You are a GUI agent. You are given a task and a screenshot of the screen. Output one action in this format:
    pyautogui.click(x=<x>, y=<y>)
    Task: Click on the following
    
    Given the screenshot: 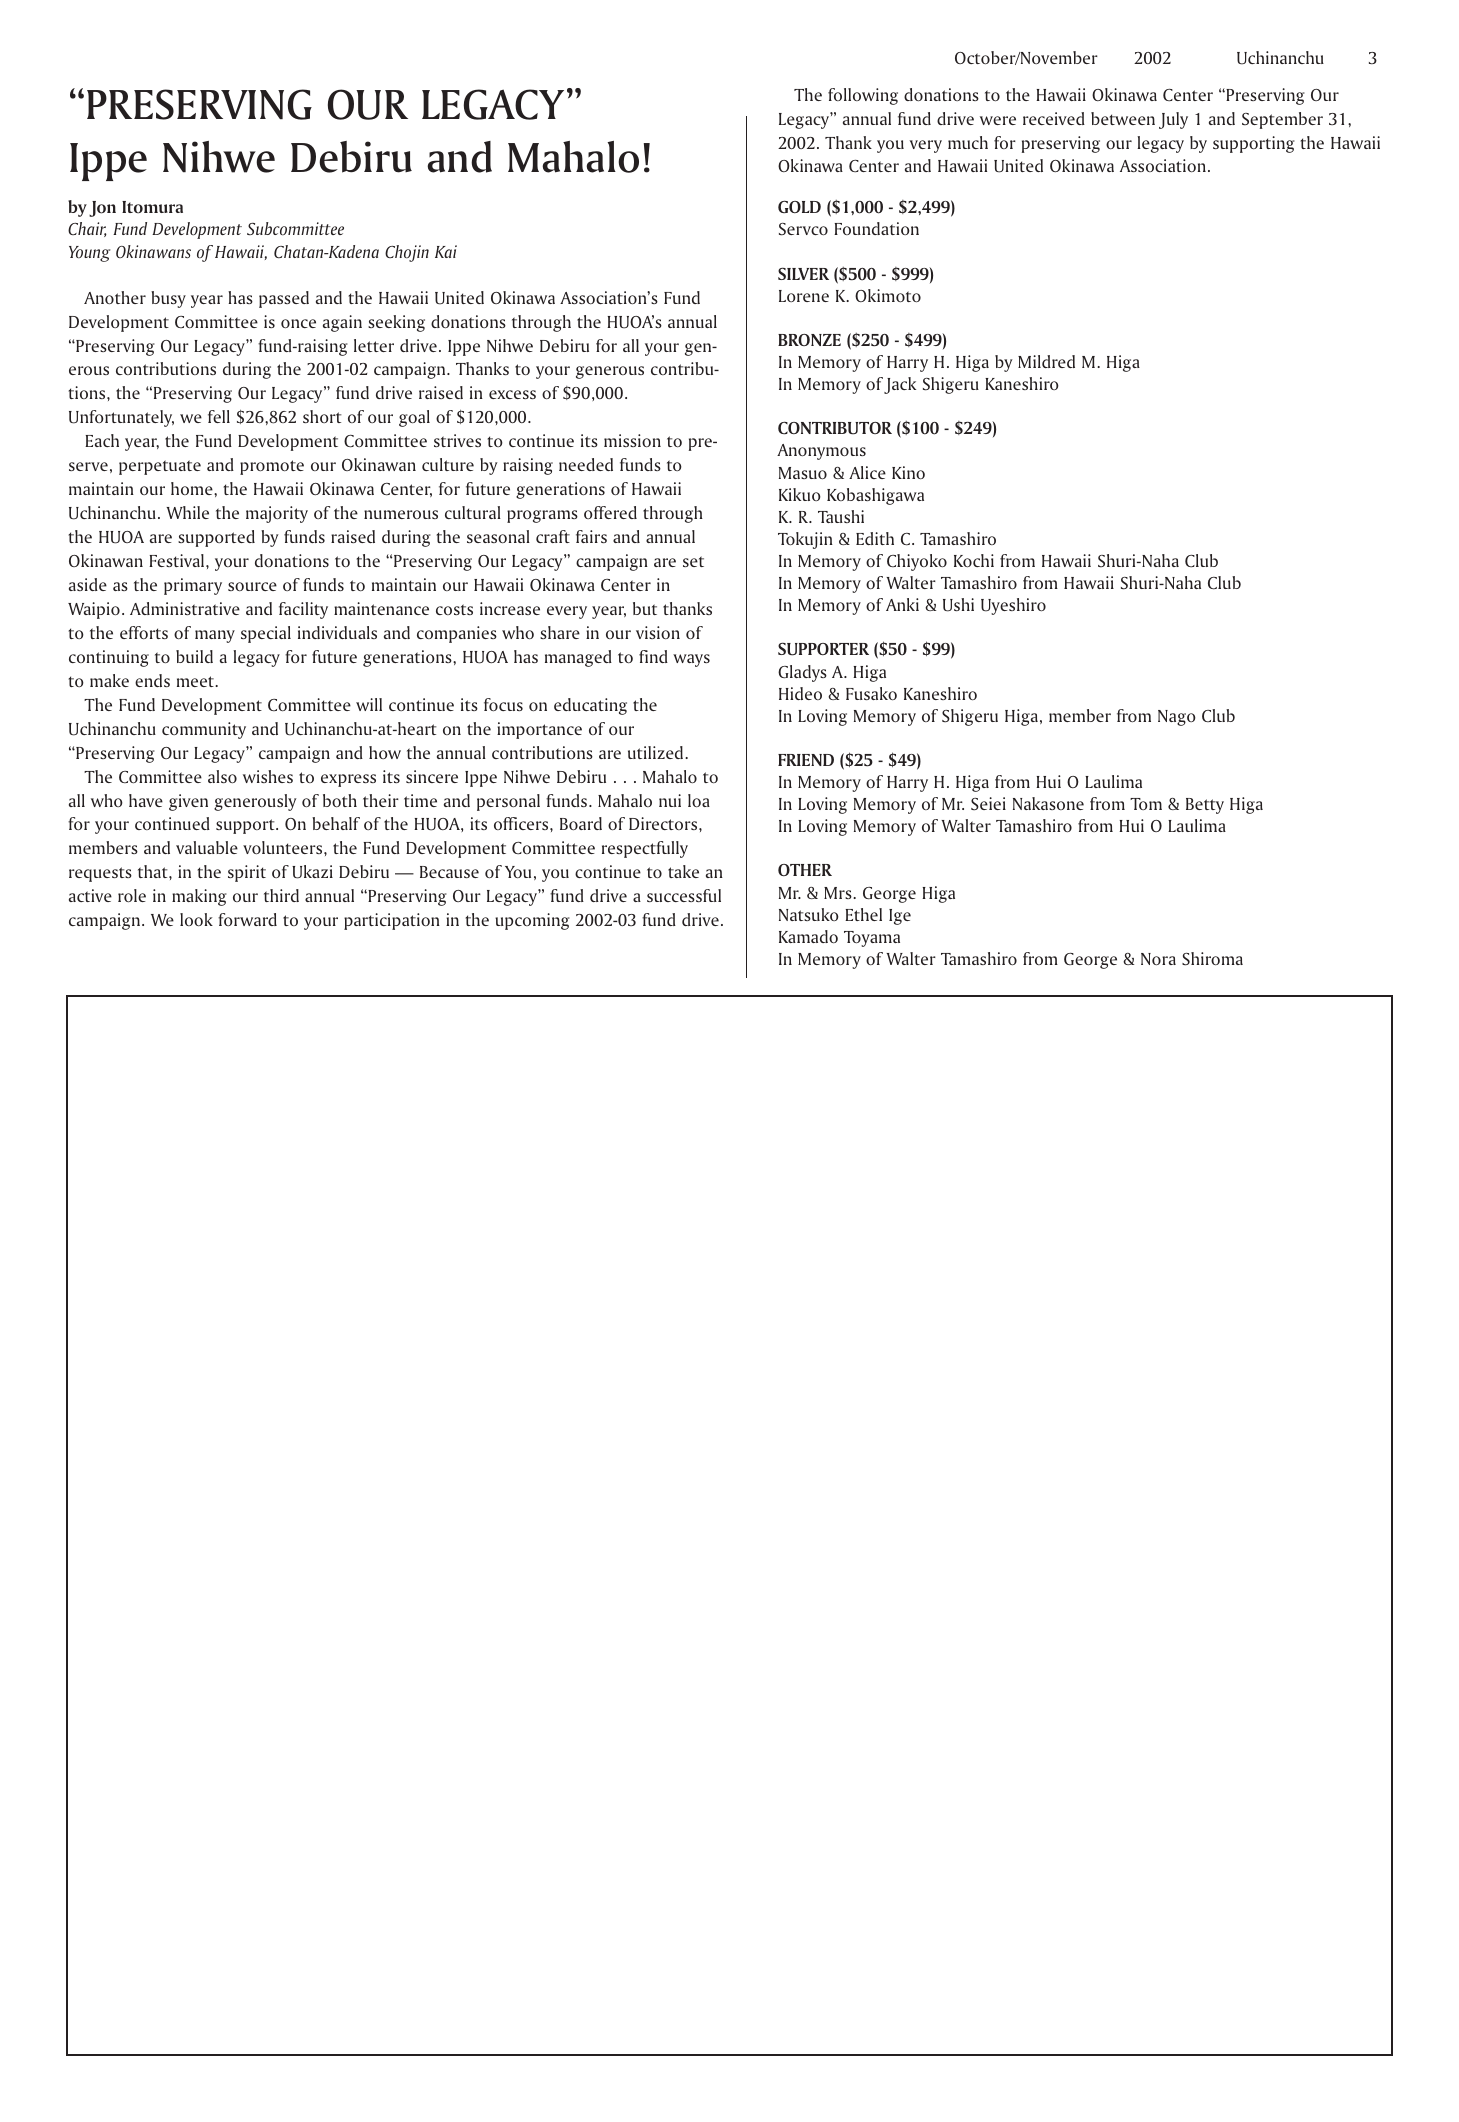 What is the action you would take?
    pyautogui.click(x=863, y=96)
